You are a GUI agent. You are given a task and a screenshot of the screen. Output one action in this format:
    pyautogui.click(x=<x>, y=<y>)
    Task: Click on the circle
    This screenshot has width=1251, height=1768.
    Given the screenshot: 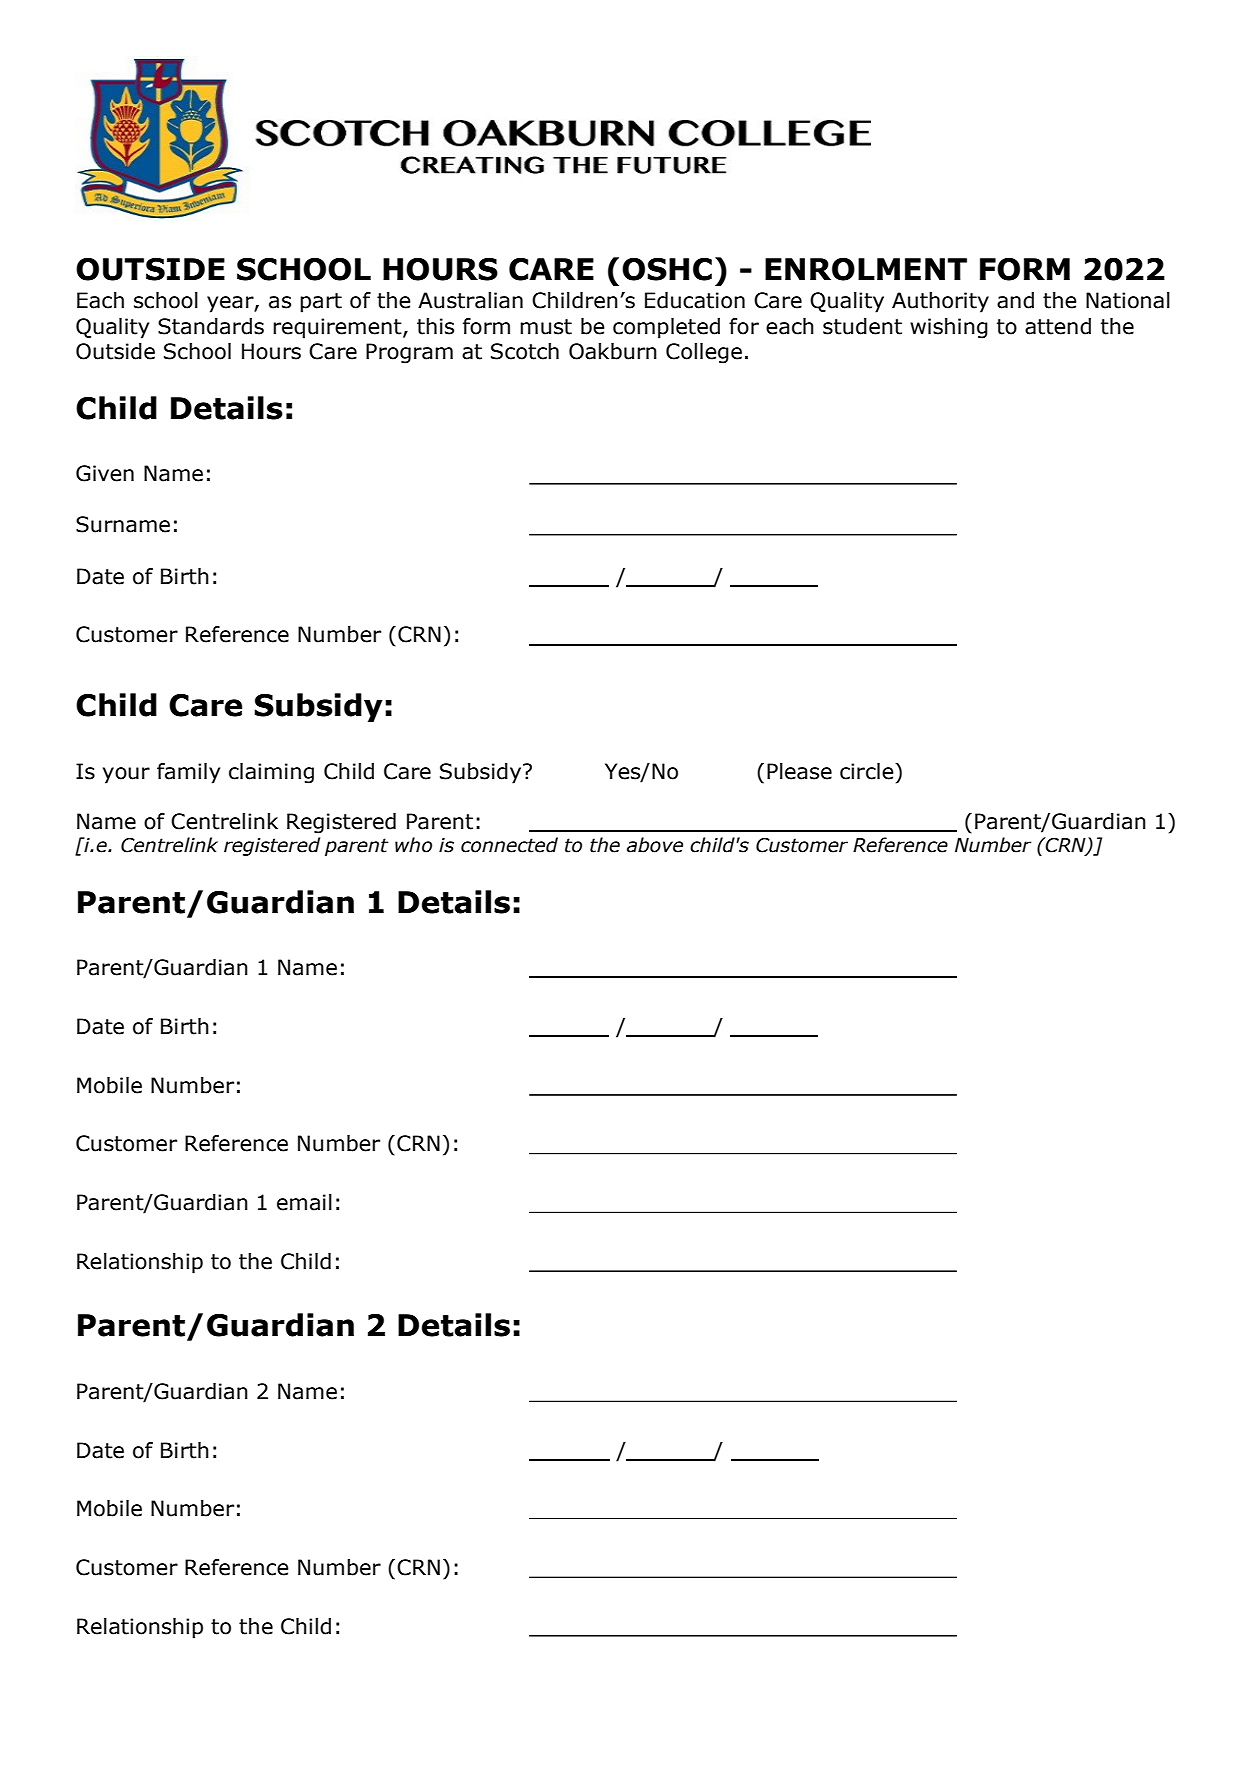 What is the action you would take?
    pyautogui.click(x=868, y=771)
